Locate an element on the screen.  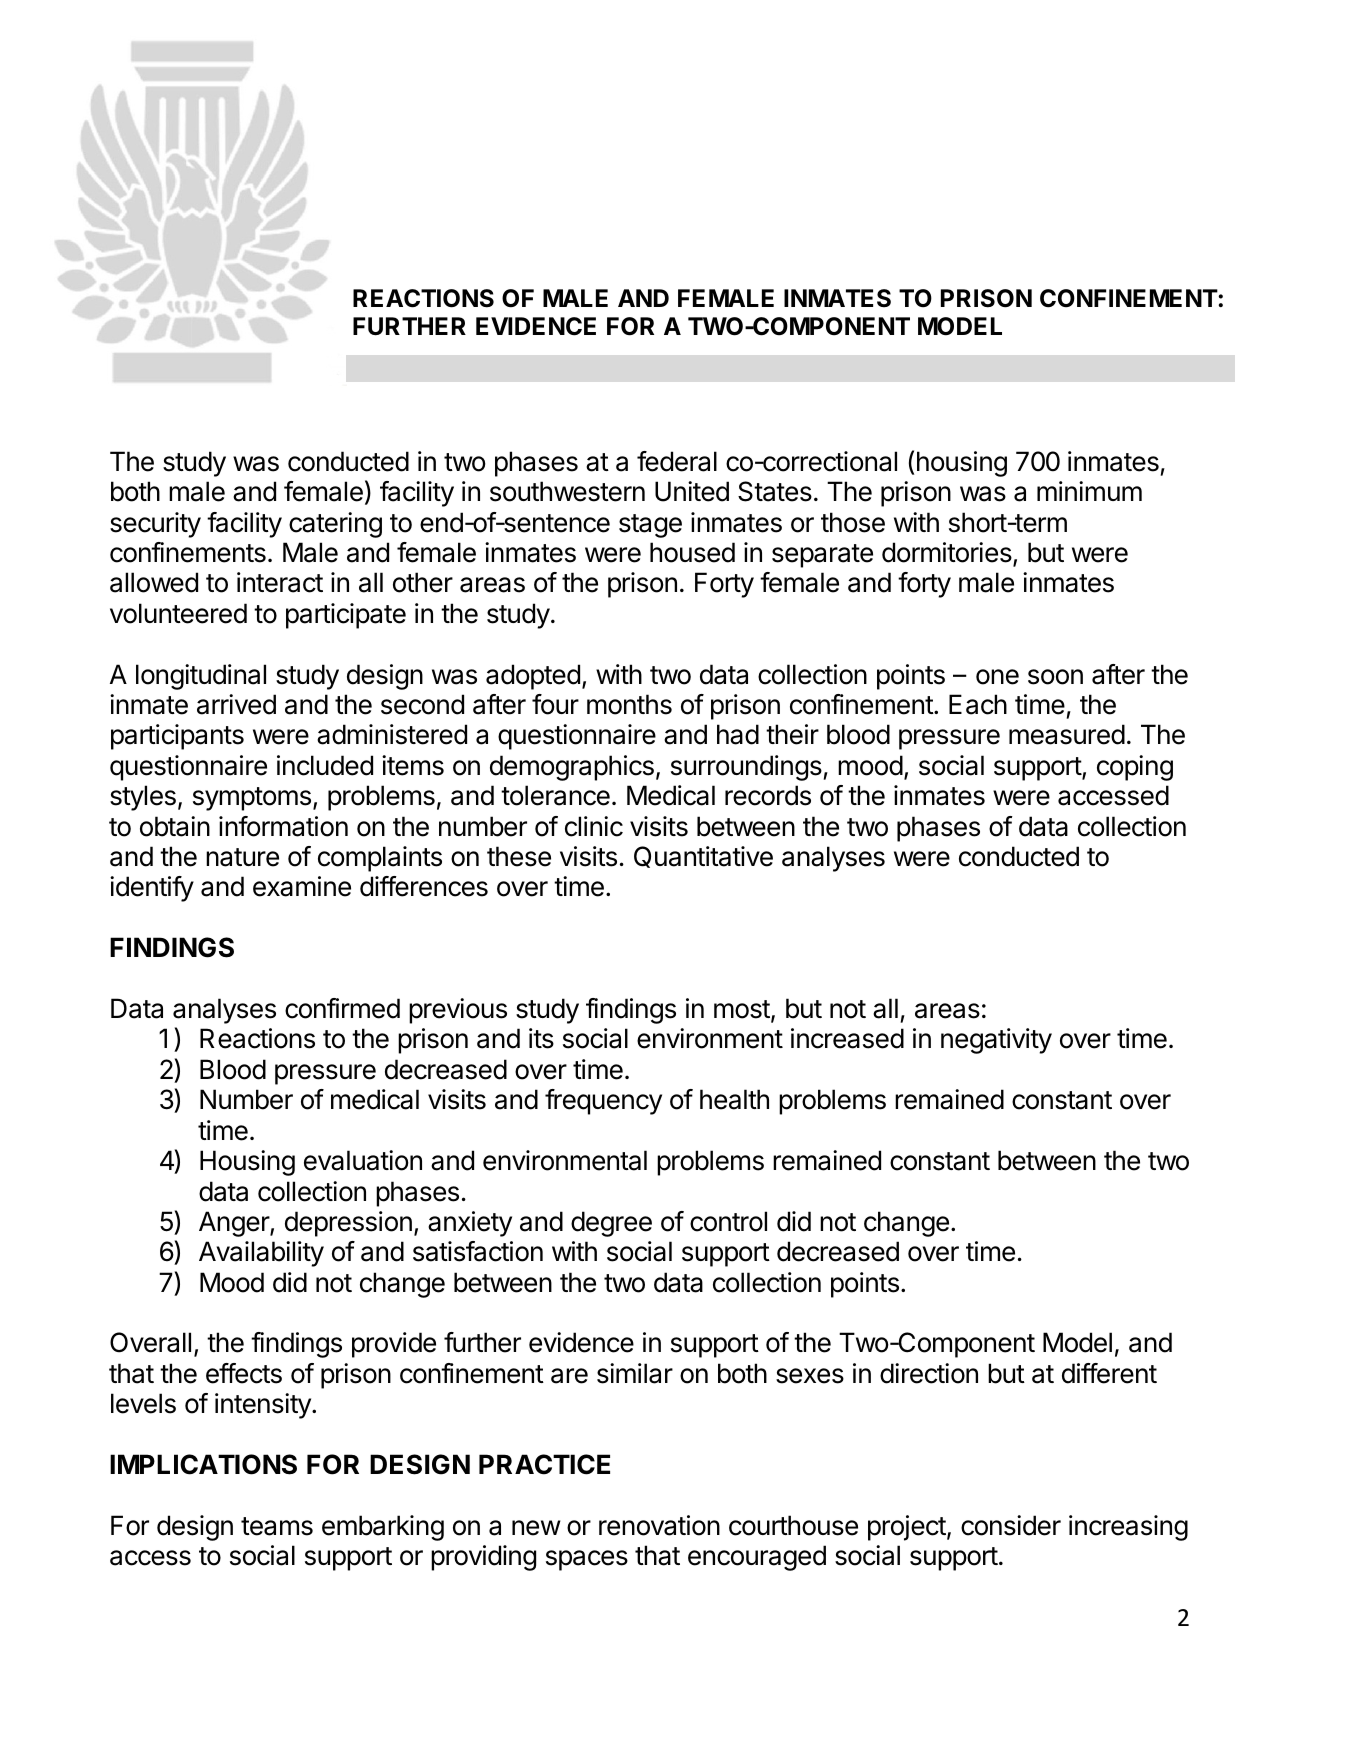
clinic is located at coordinates (594, 826).
